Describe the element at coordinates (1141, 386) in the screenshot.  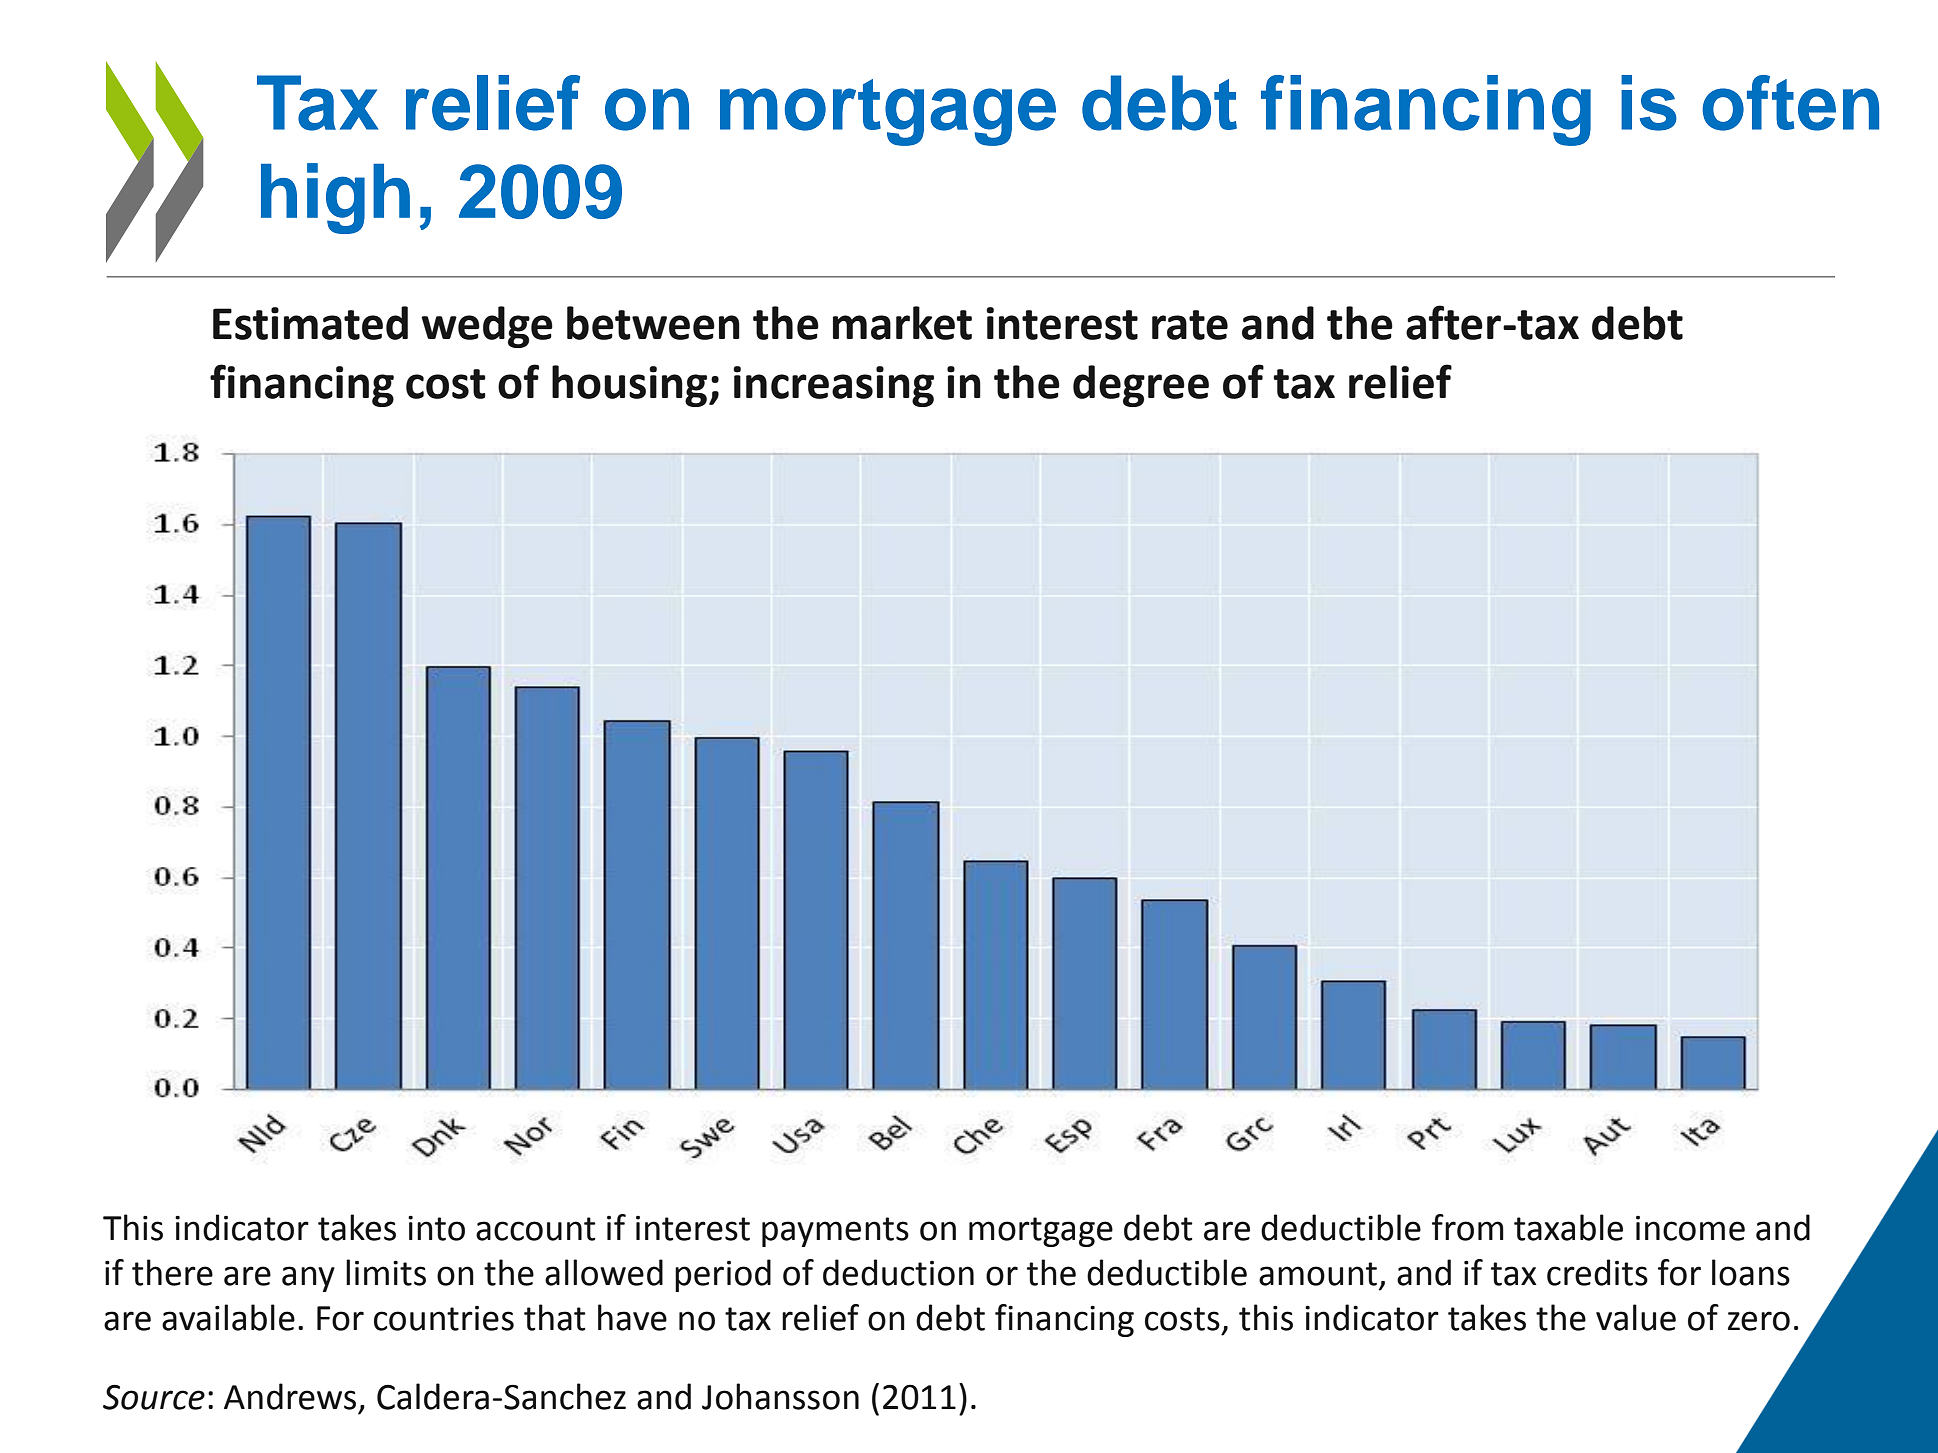
I see `degree` at that location.
